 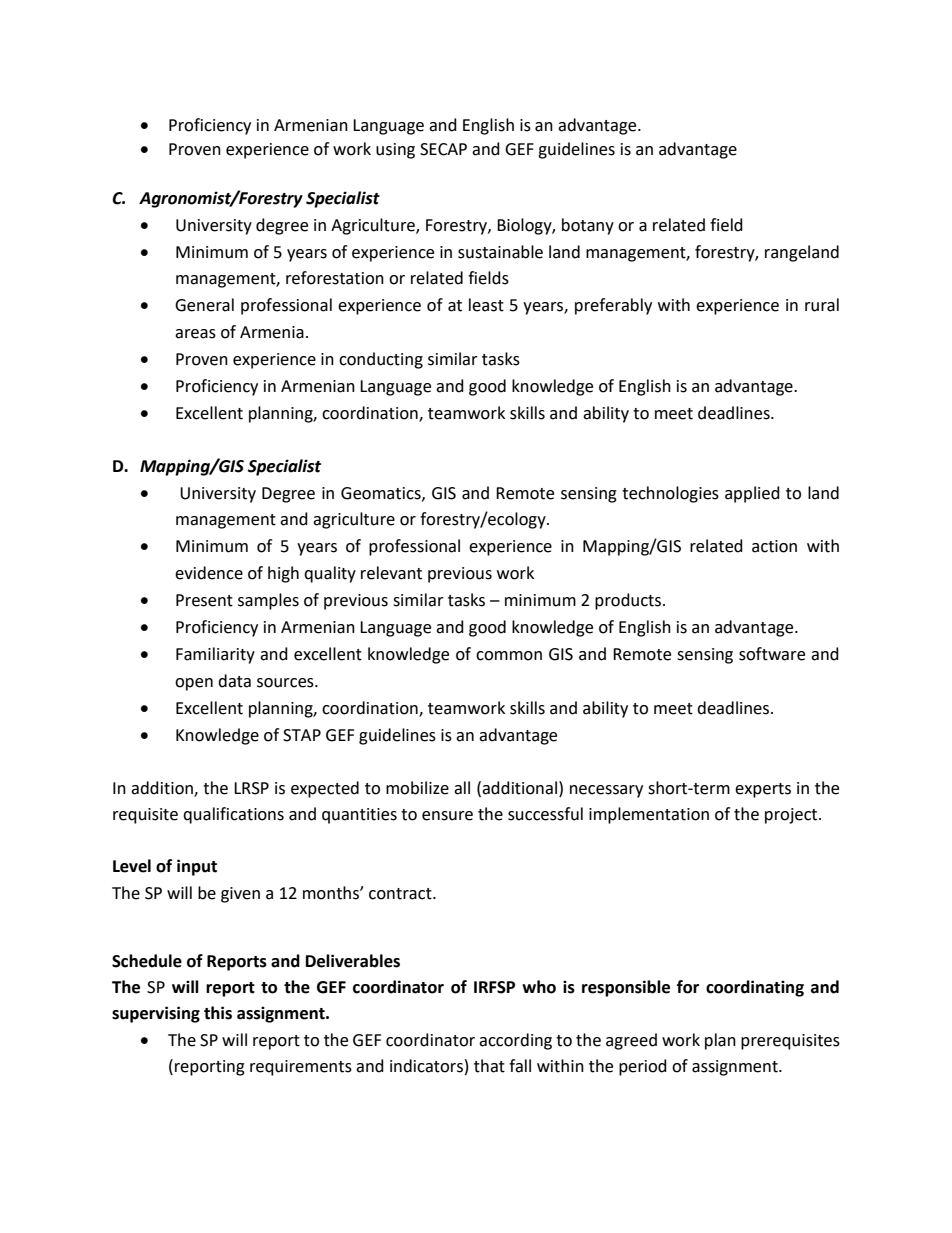 I want to click on according, so click(x=515, y=1041).
